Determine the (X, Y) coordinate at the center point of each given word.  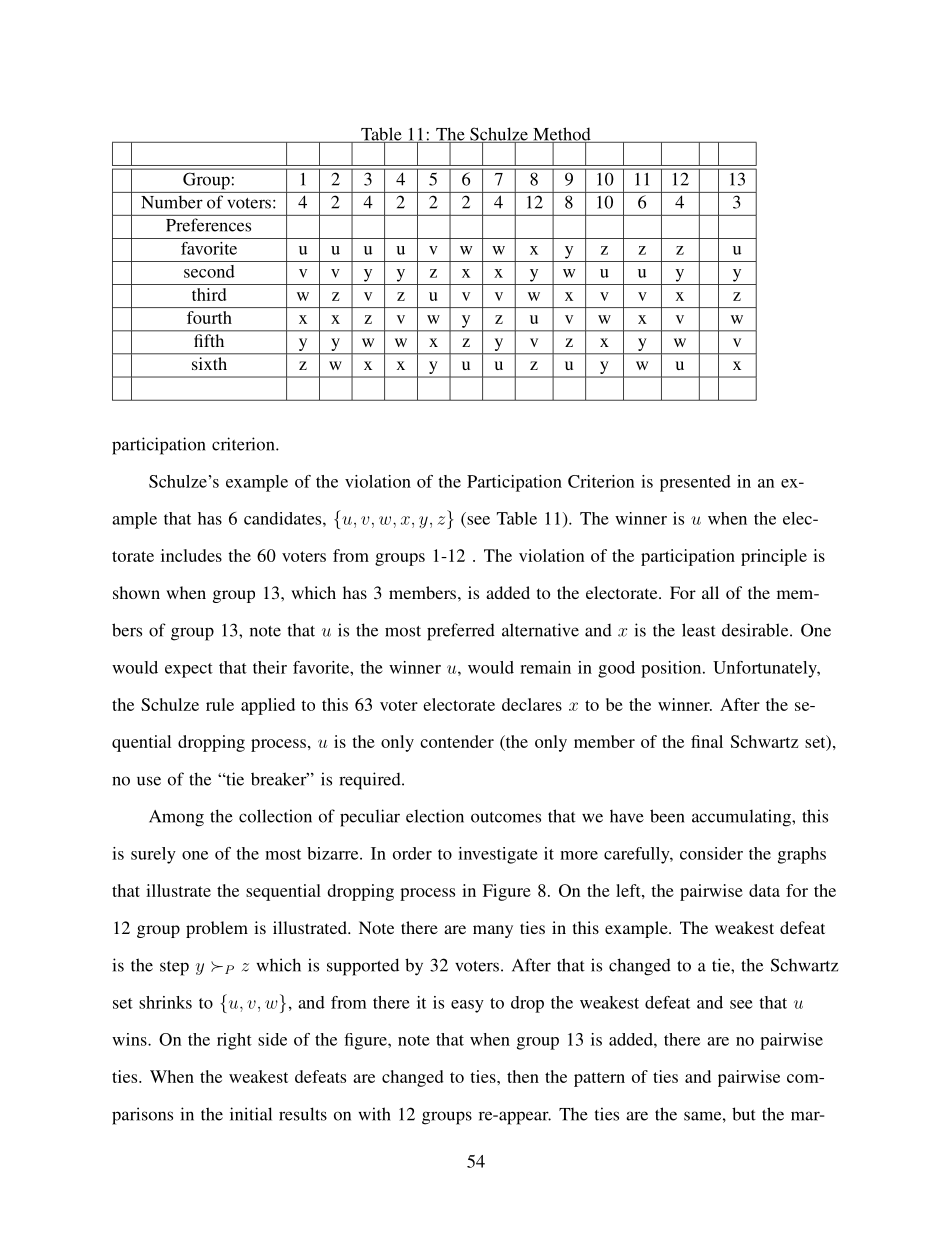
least (699, 630)
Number (172, 202)
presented (695, 483)
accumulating (742, 818)
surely (153, 855)
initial (251, 1114)
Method (562, 135)
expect (189, 670)
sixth (209, 363)
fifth (209, 340)
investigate (498, 855)
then (523, 1076)
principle (774, 557)
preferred (461, 632)
